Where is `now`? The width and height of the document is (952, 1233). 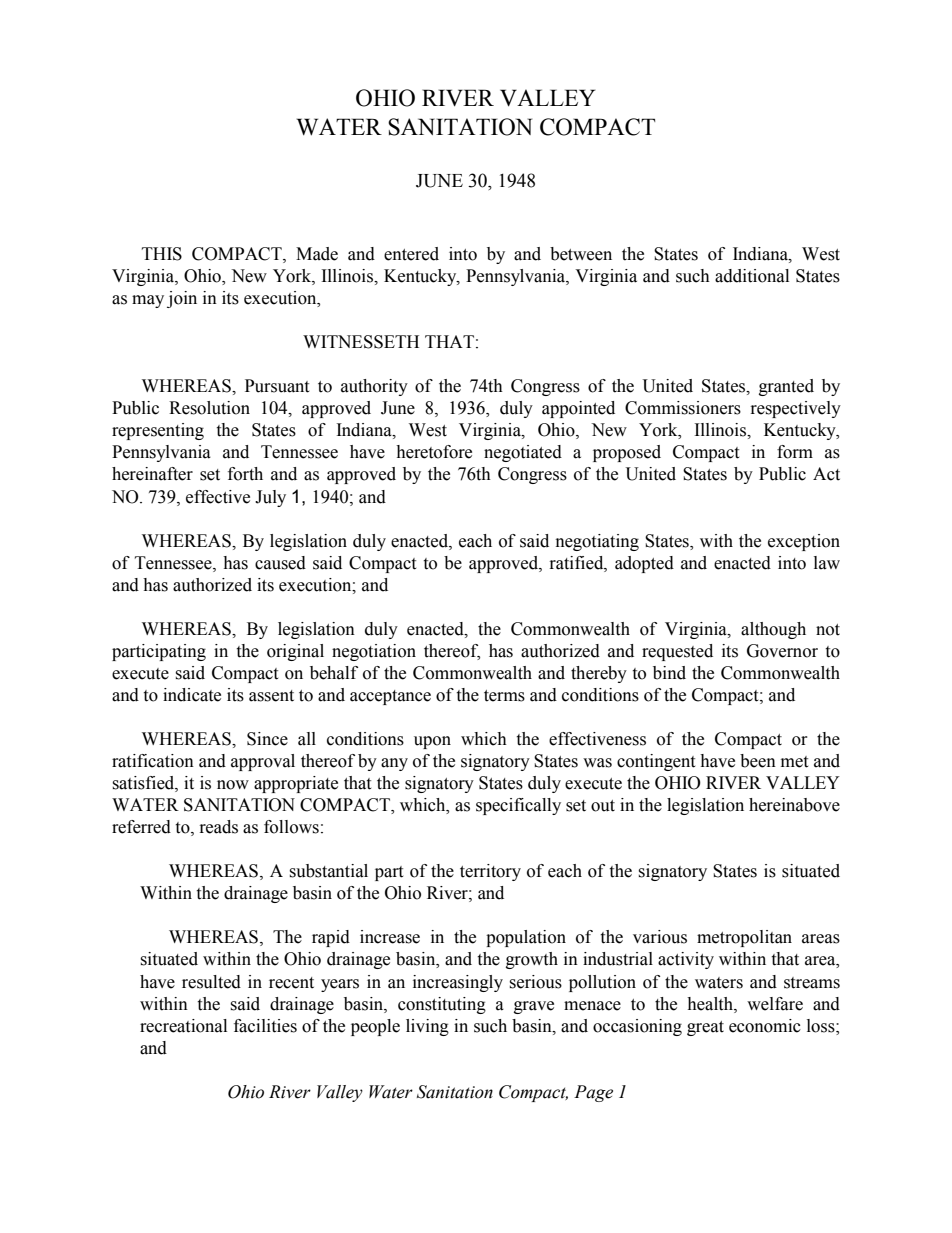 now is located at coordinates (233, 785).
